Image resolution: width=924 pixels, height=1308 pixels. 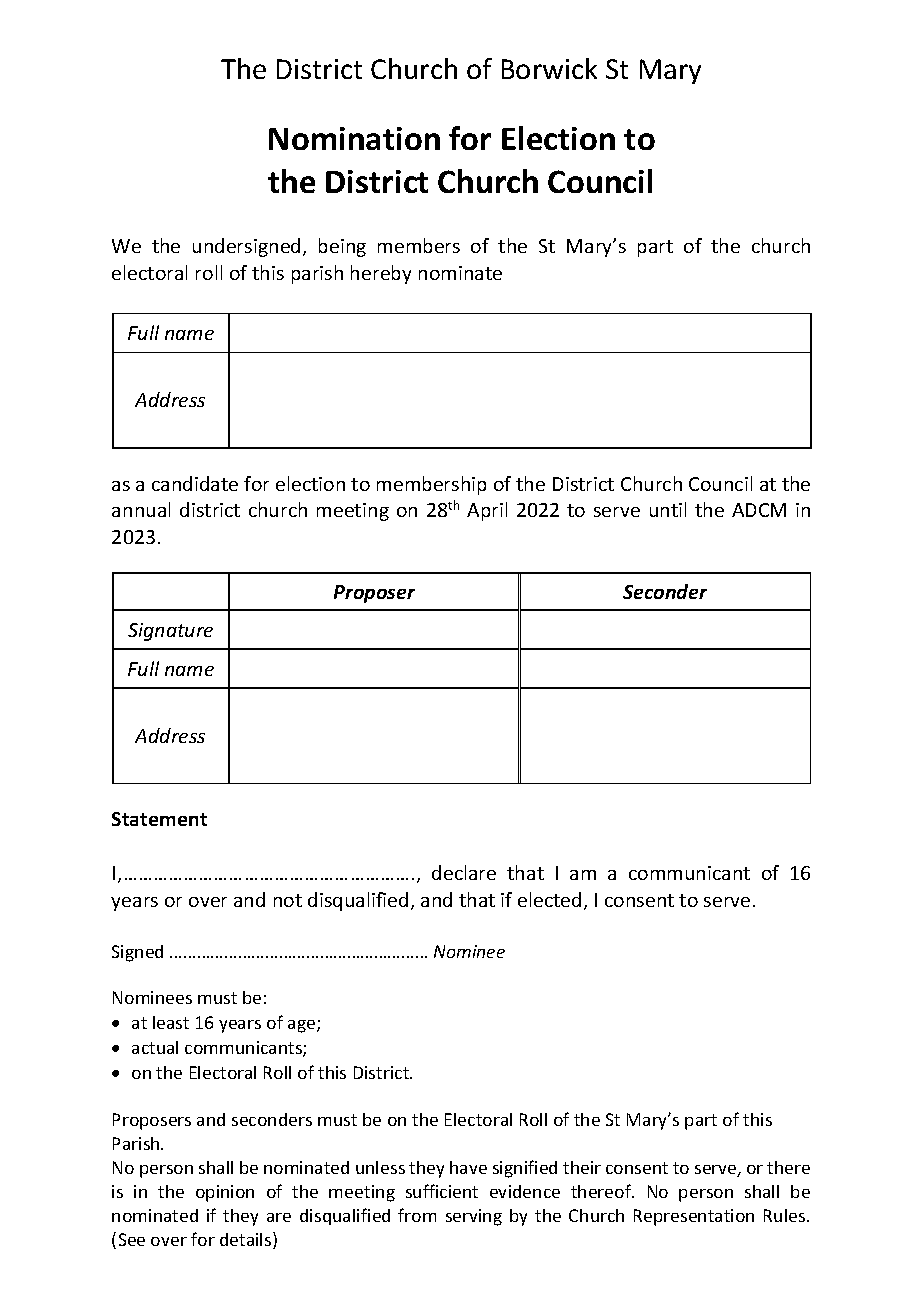 I want to click on Representation, so click(x=694, y=1217).
